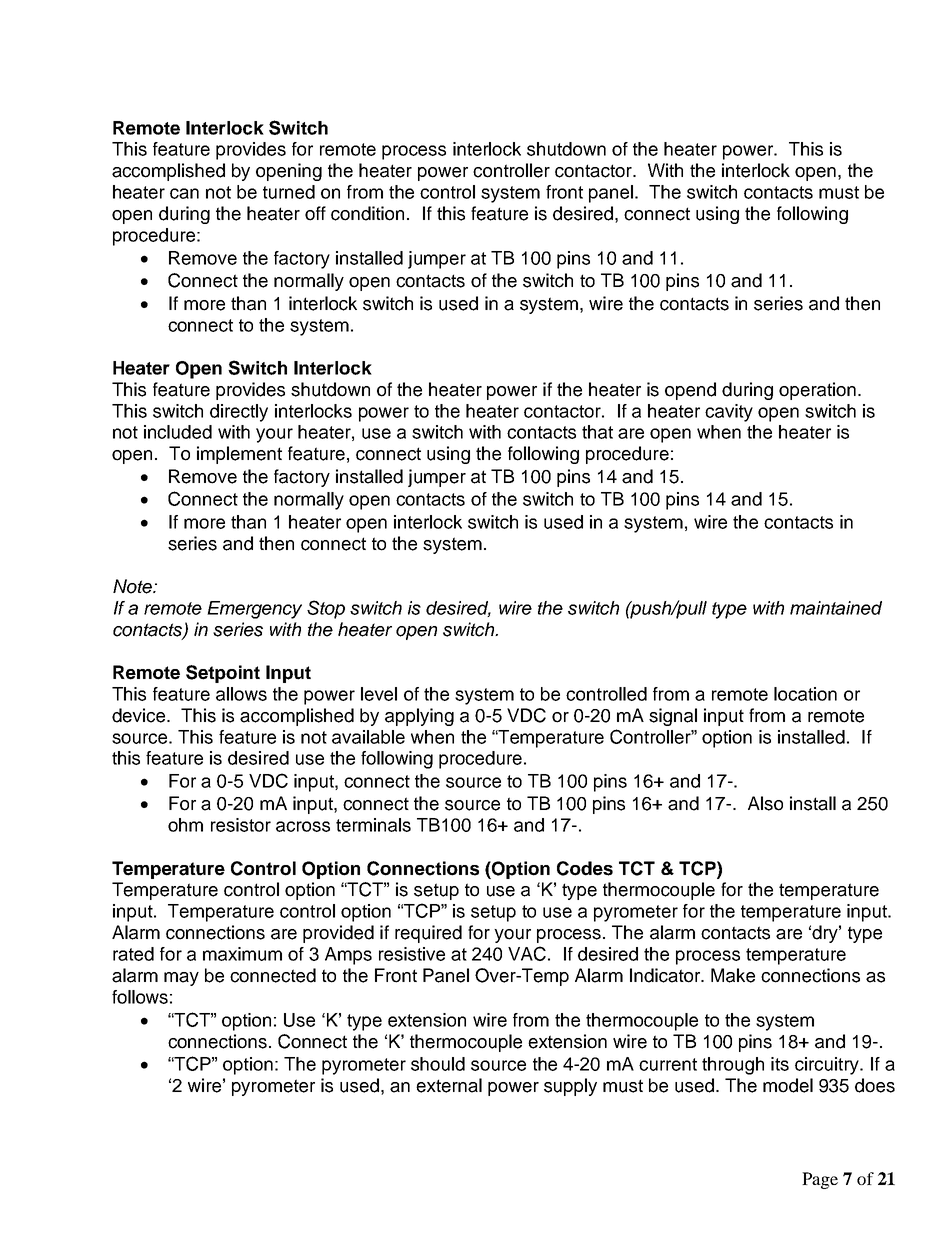 Image resolution: width=952 pixels, height=1233 pixels. I want to click on Also, so click(765, 803).
